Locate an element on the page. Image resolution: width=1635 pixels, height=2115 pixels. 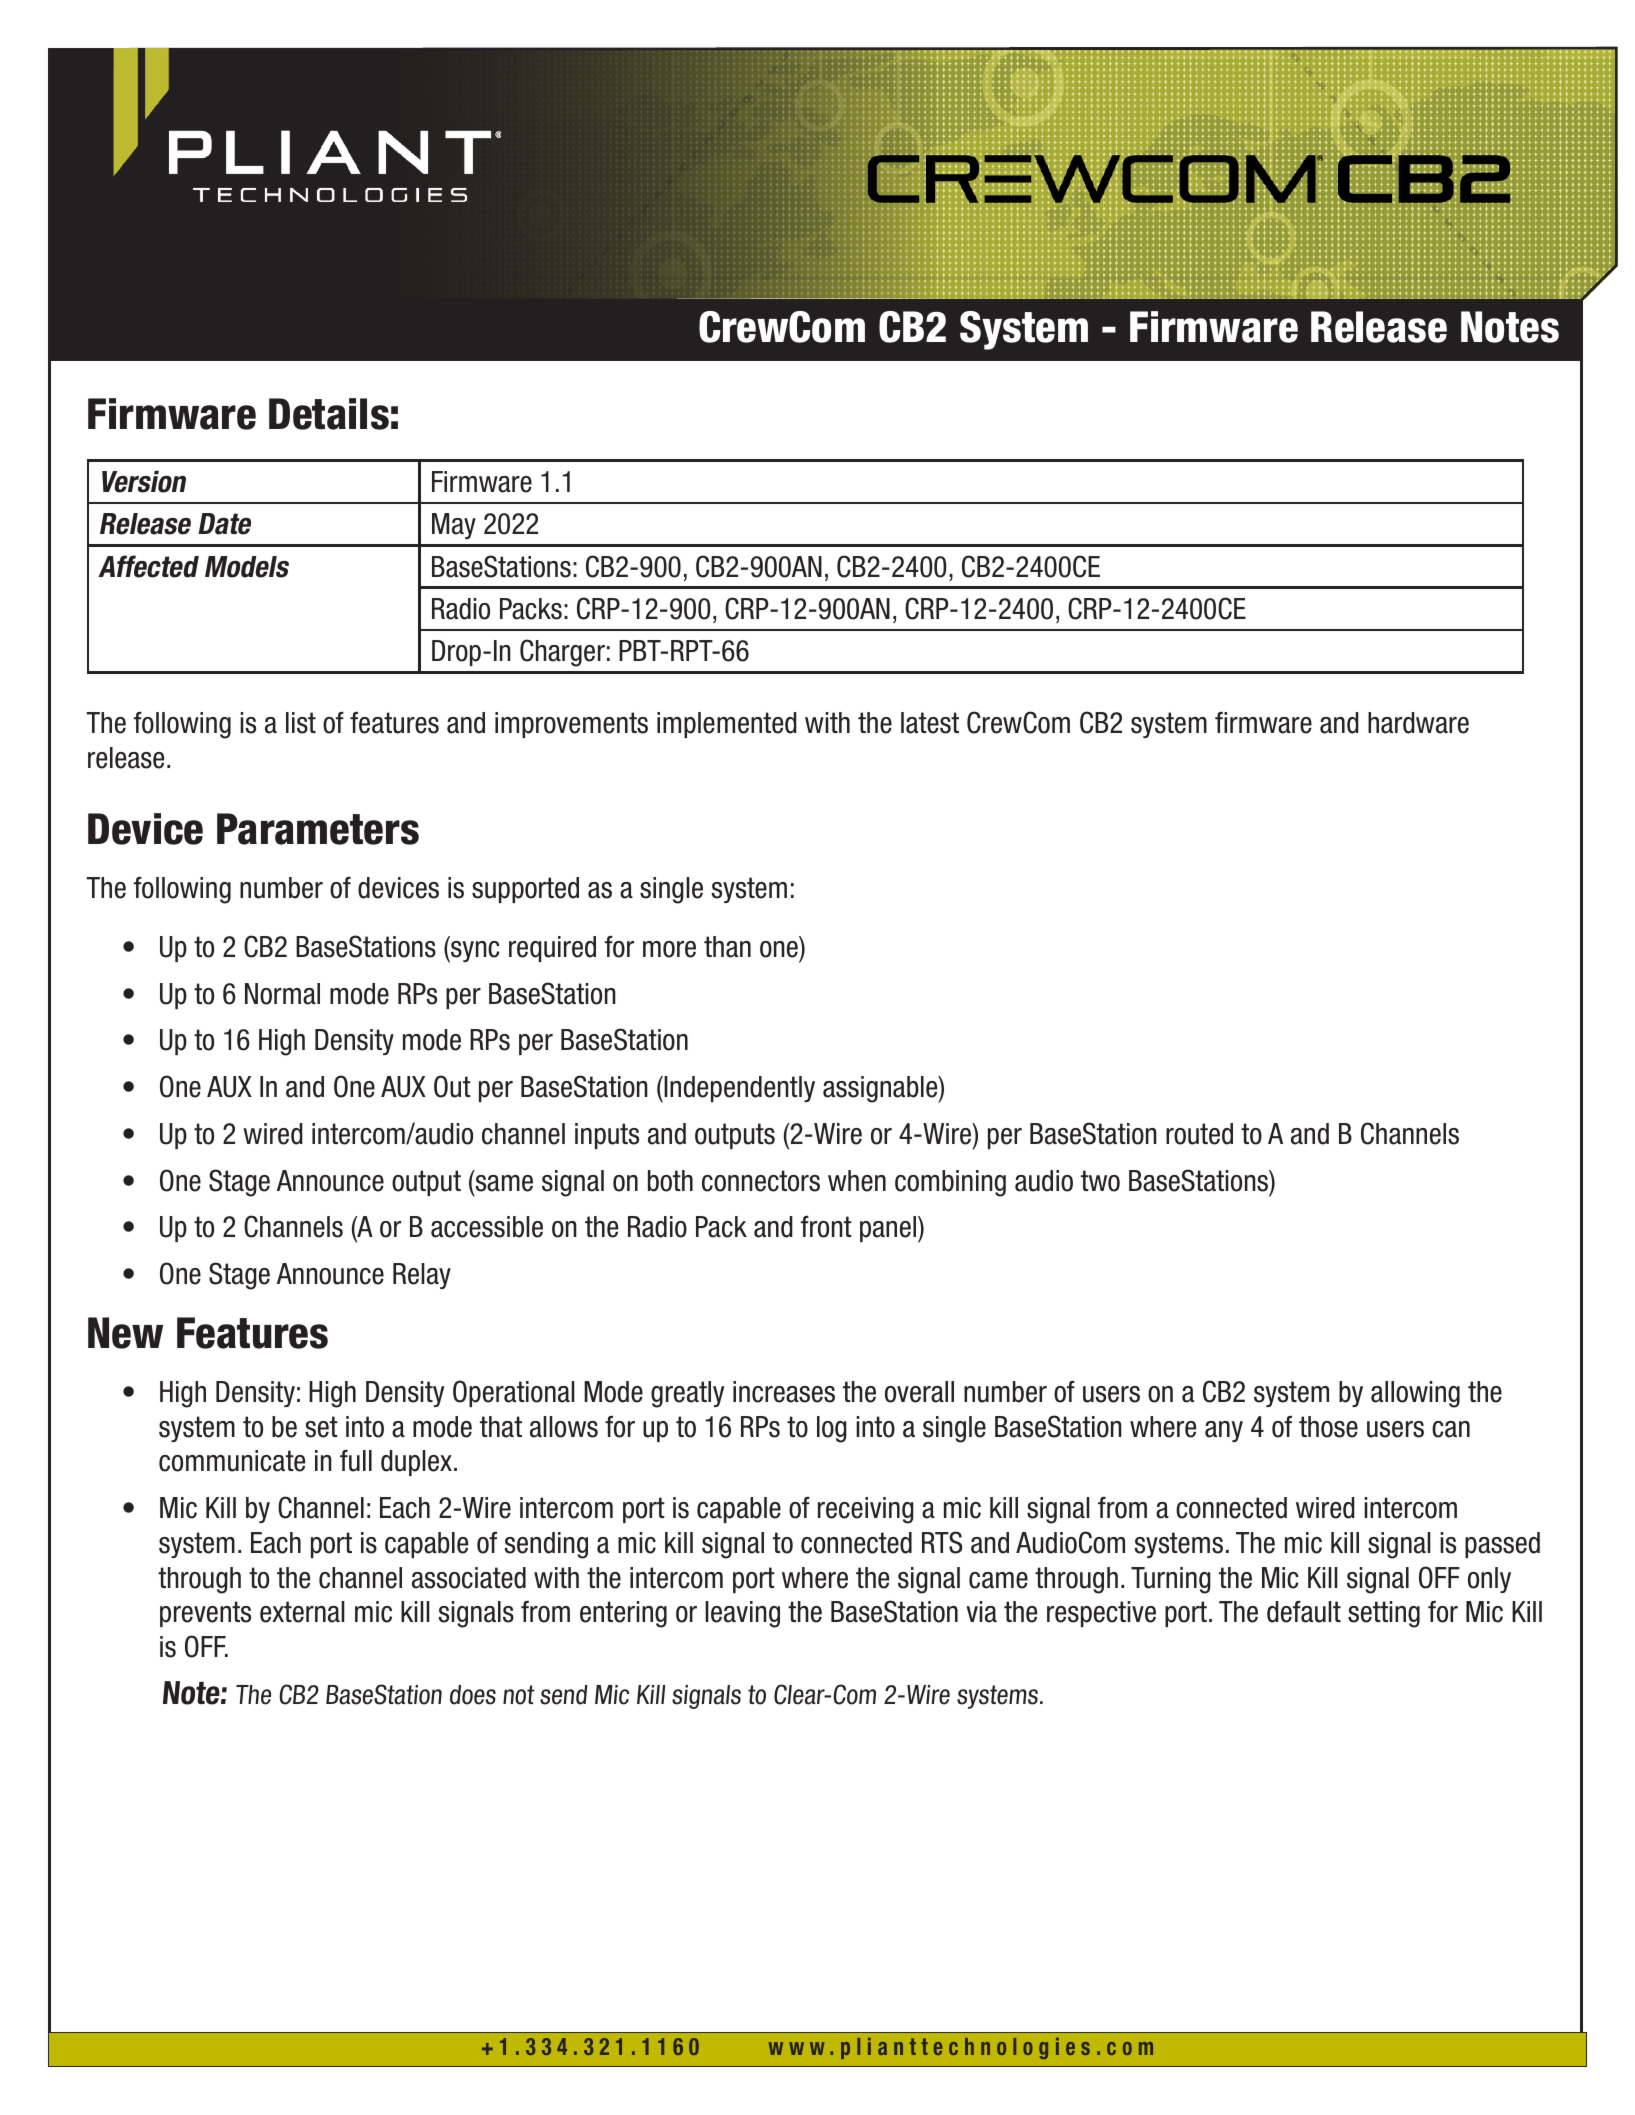
Normal is located at coordinates (282, 994).
